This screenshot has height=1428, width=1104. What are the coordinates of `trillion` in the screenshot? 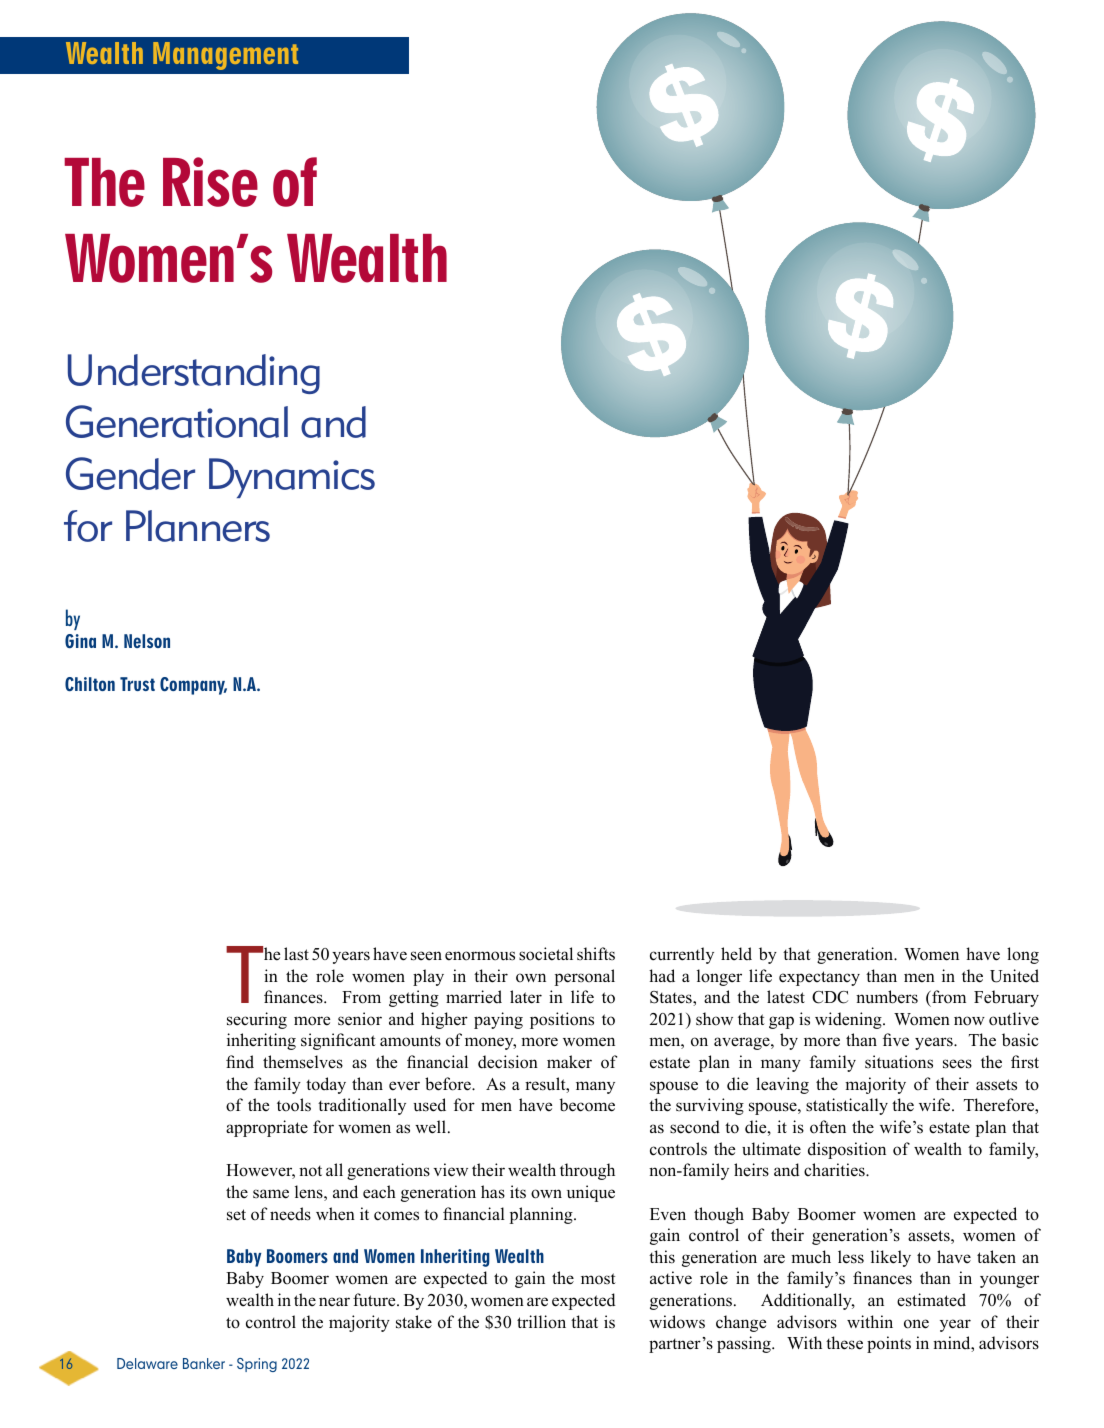 It's located at (541, 1322).
